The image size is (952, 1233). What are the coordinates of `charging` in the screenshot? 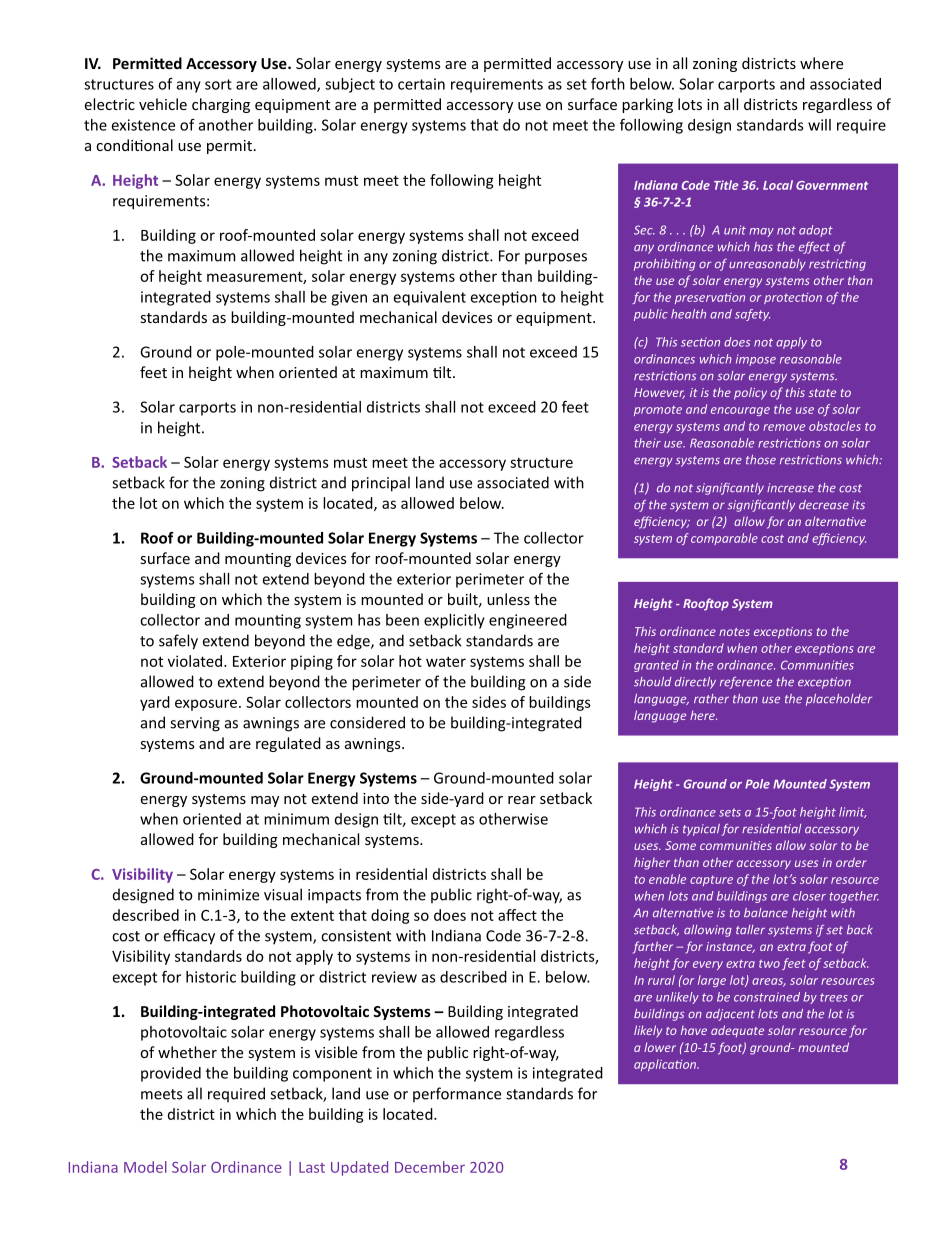 It's located at (221, 105).
